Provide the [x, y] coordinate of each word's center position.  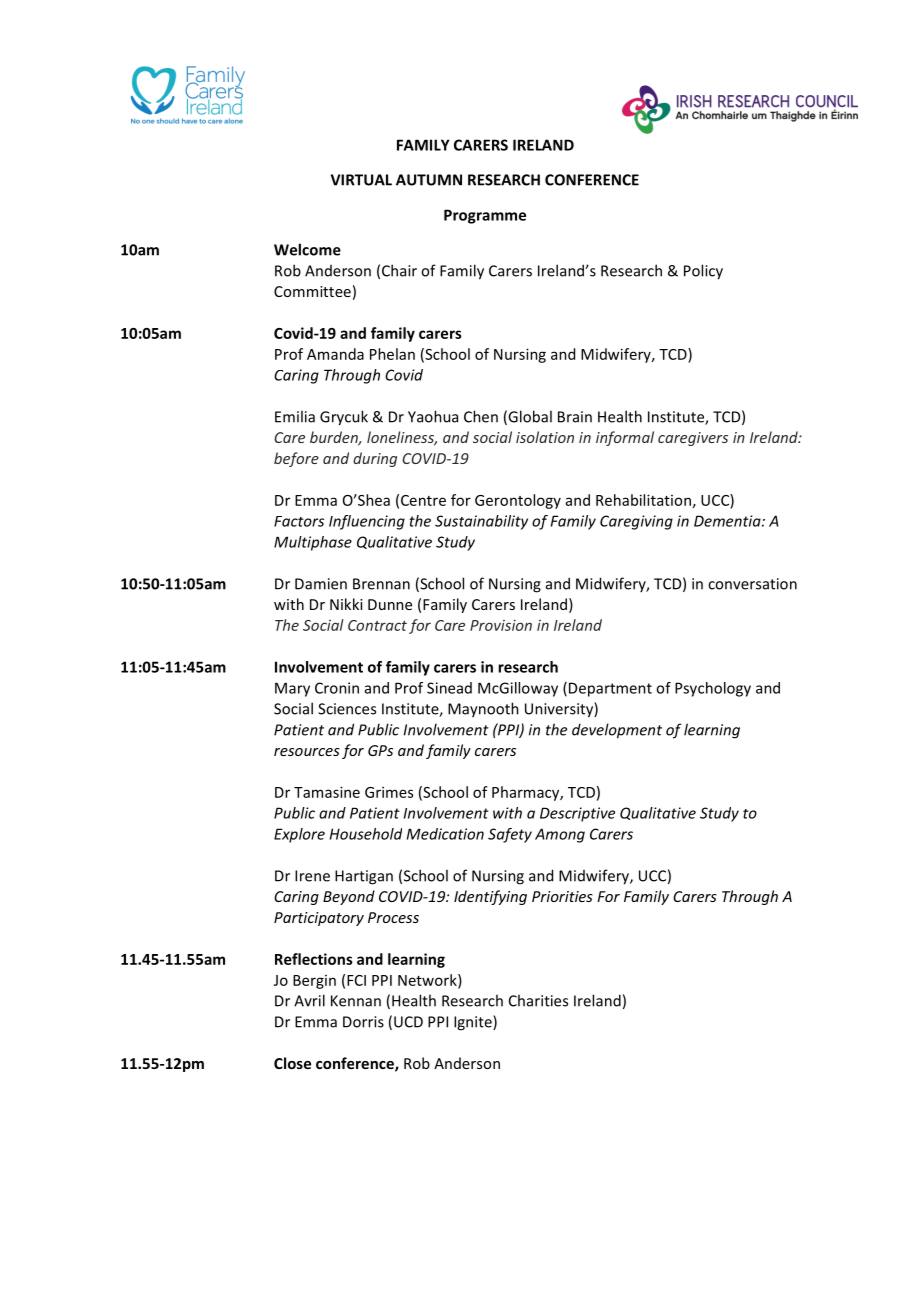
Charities [538, 1000]
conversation [752, 584]
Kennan [356, 1001]
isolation [545, 437]
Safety [510, 835]
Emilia [295, 416]
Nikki [346, 604]
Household [366, 834]
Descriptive [577, 814]
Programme [485, 216]
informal [625, 438]
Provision [501, 625]
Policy [703, 272]
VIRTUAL [361, 180]
